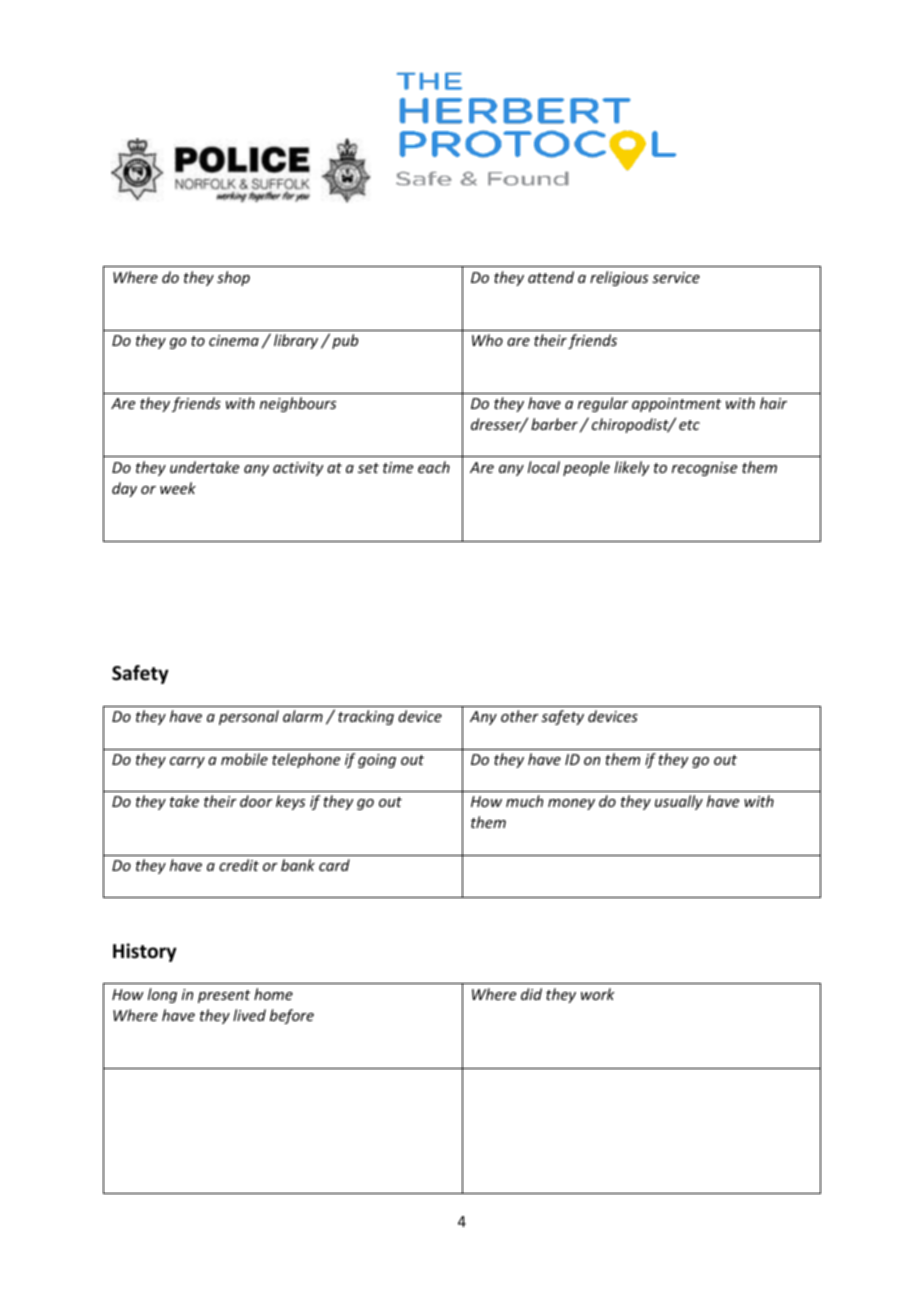 This page has width=924, height=1308. Describe the element at coordinates (249, 717) in the page. I see `personal` at that location.
